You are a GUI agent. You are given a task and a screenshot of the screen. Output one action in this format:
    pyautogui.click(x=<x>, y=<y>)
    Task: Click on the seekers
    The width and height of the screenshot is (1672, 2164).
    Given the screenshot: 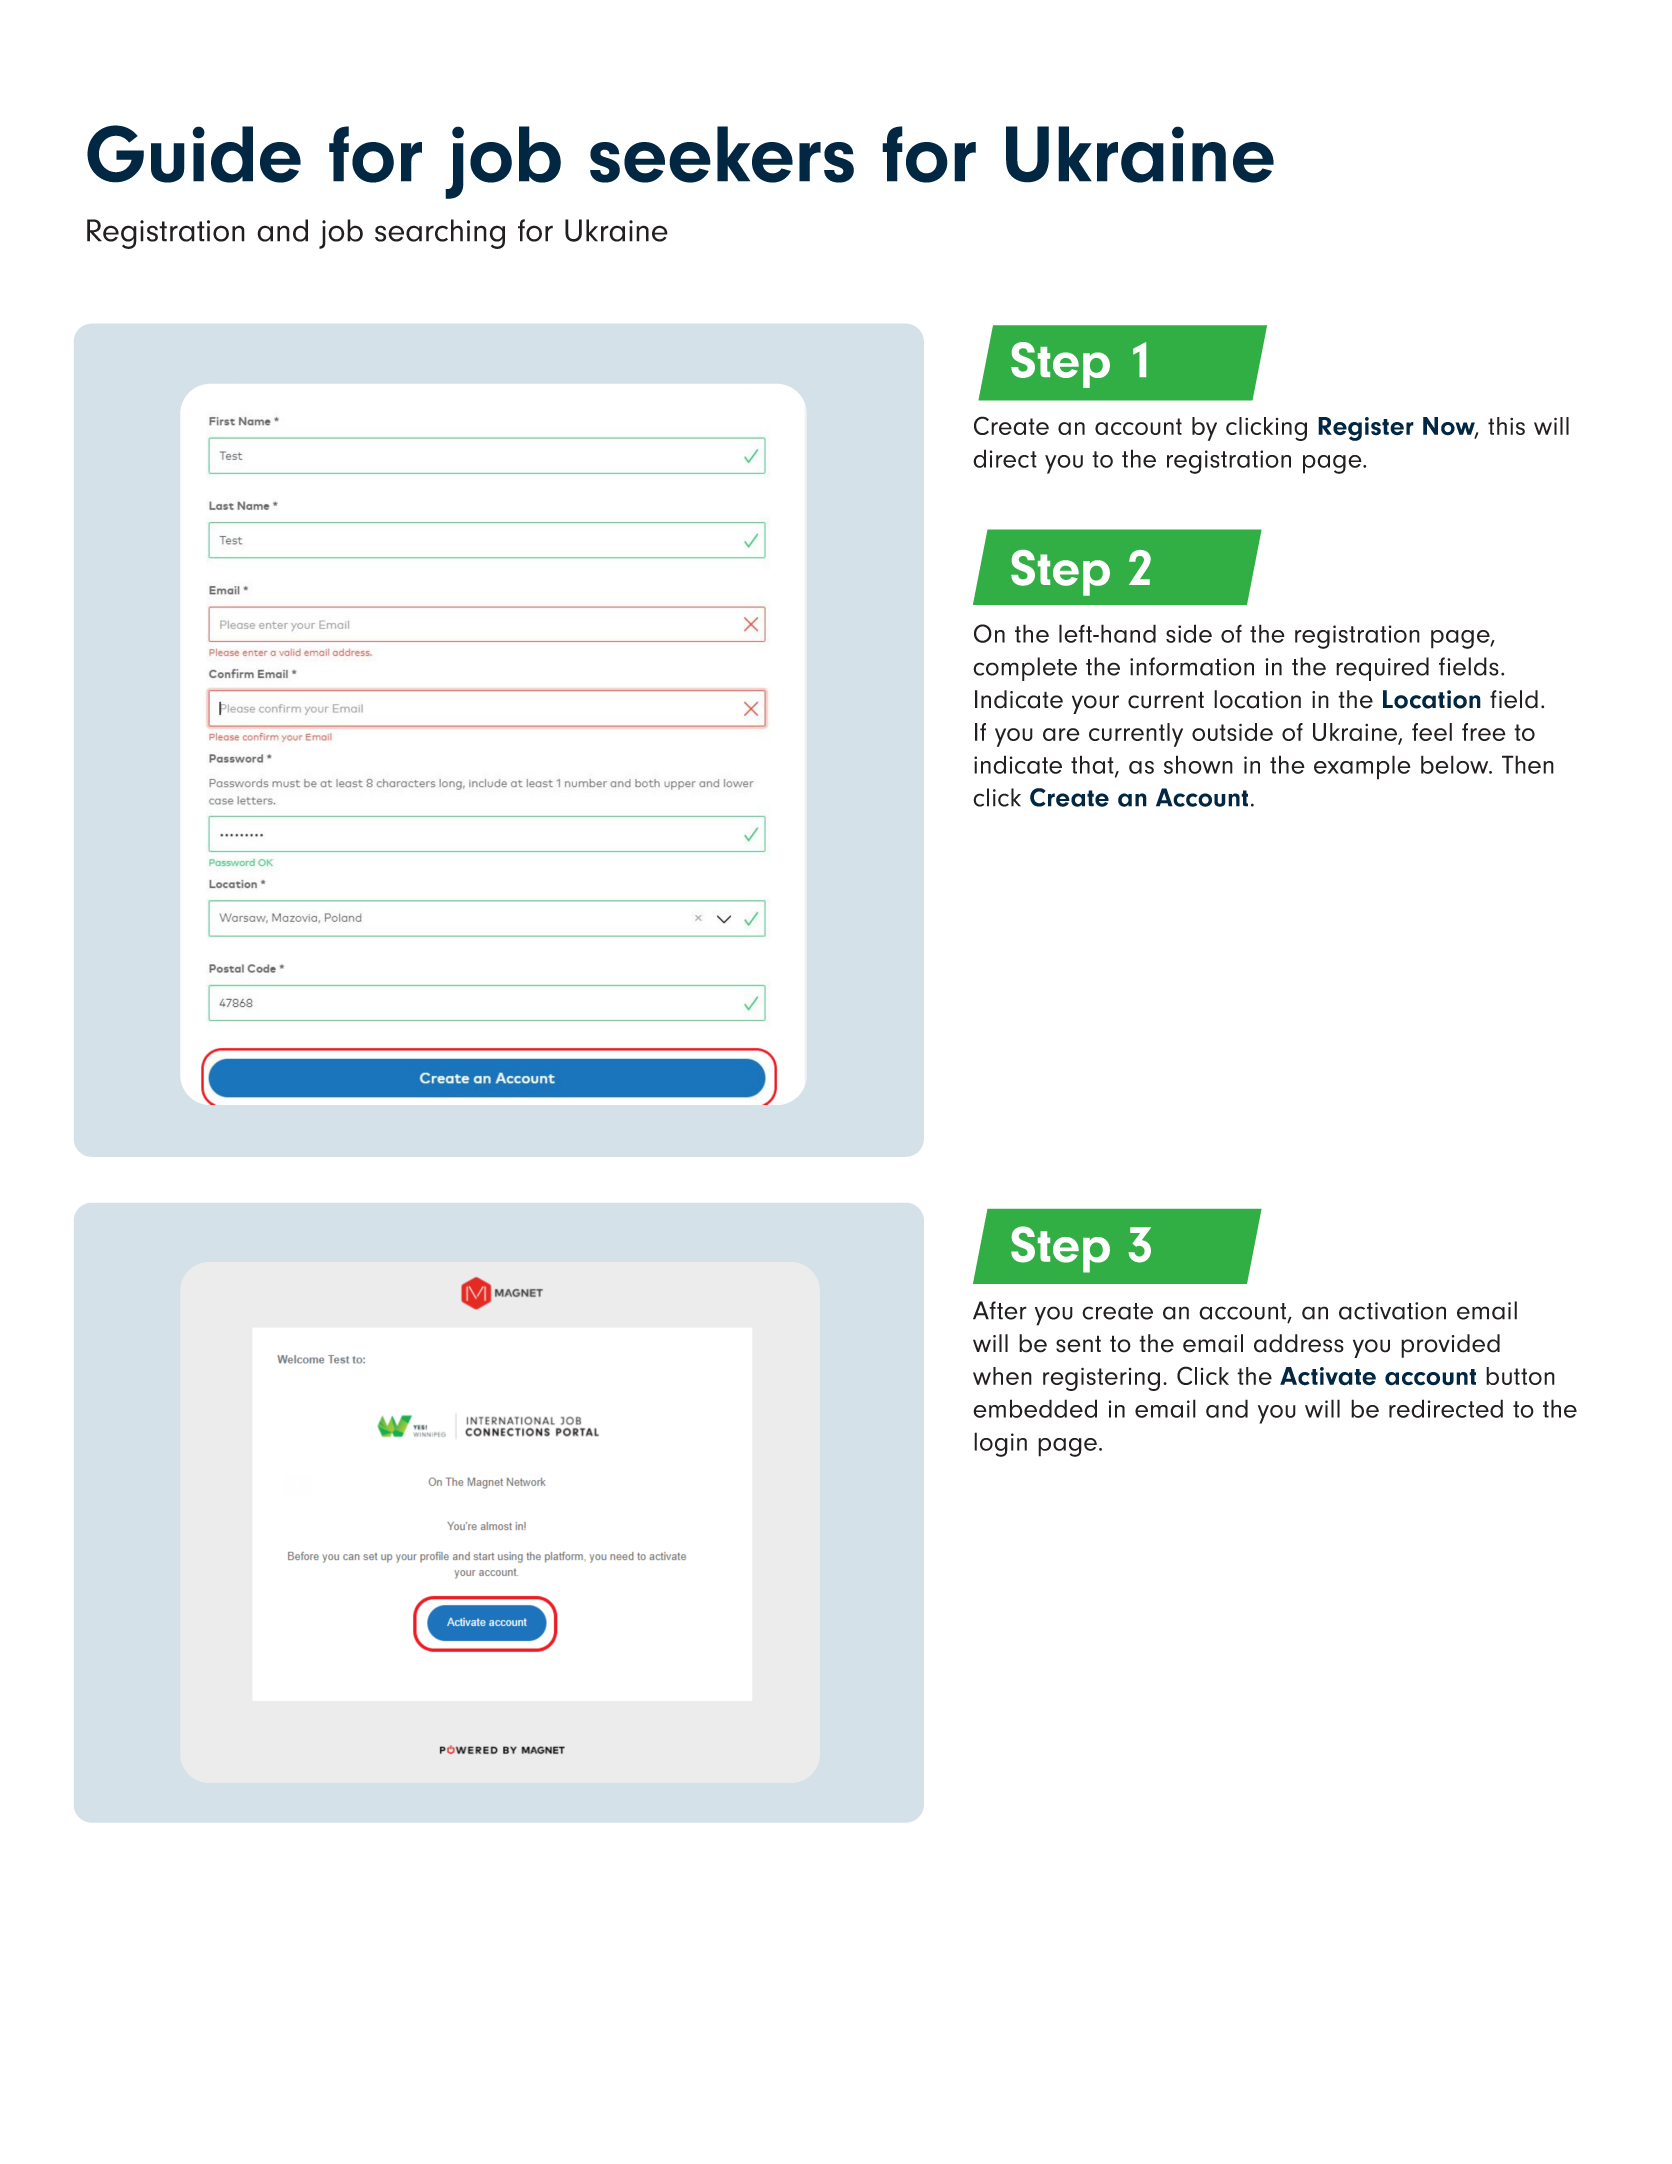 What is the action you would take?
    pyautogui.click(x=722, y=154)
